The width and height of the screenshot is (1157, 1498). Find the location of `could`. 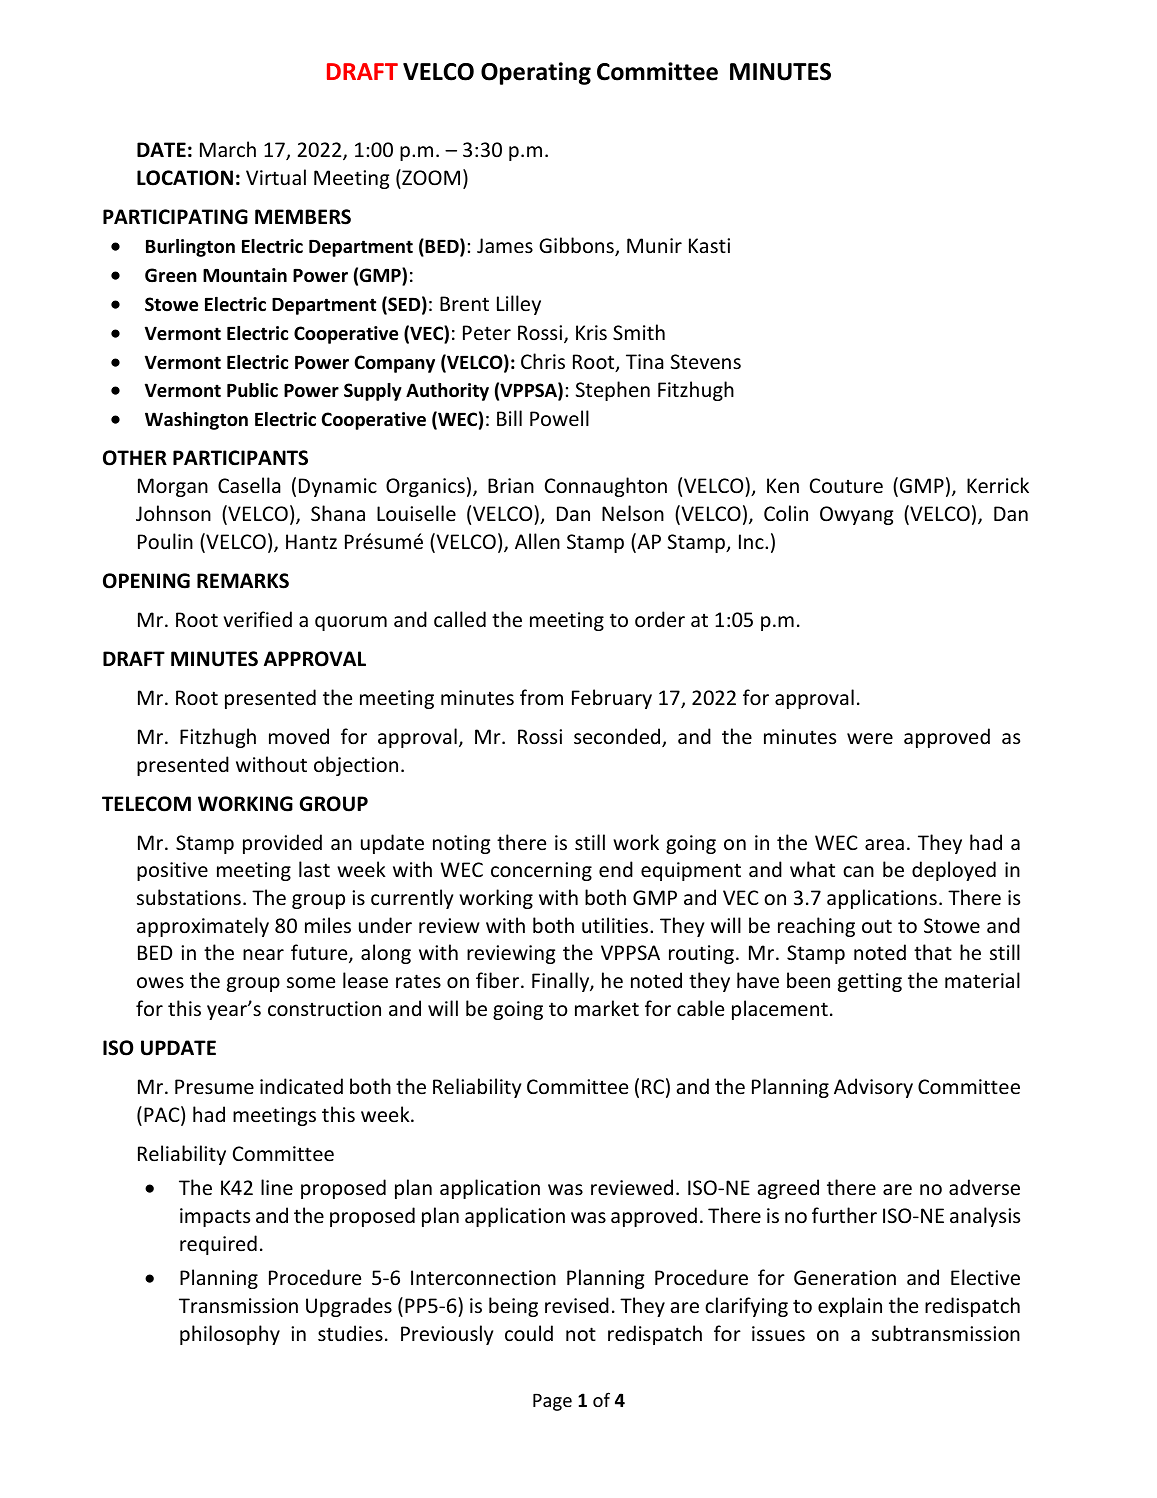

could is located at coordinates (529, 1333).
